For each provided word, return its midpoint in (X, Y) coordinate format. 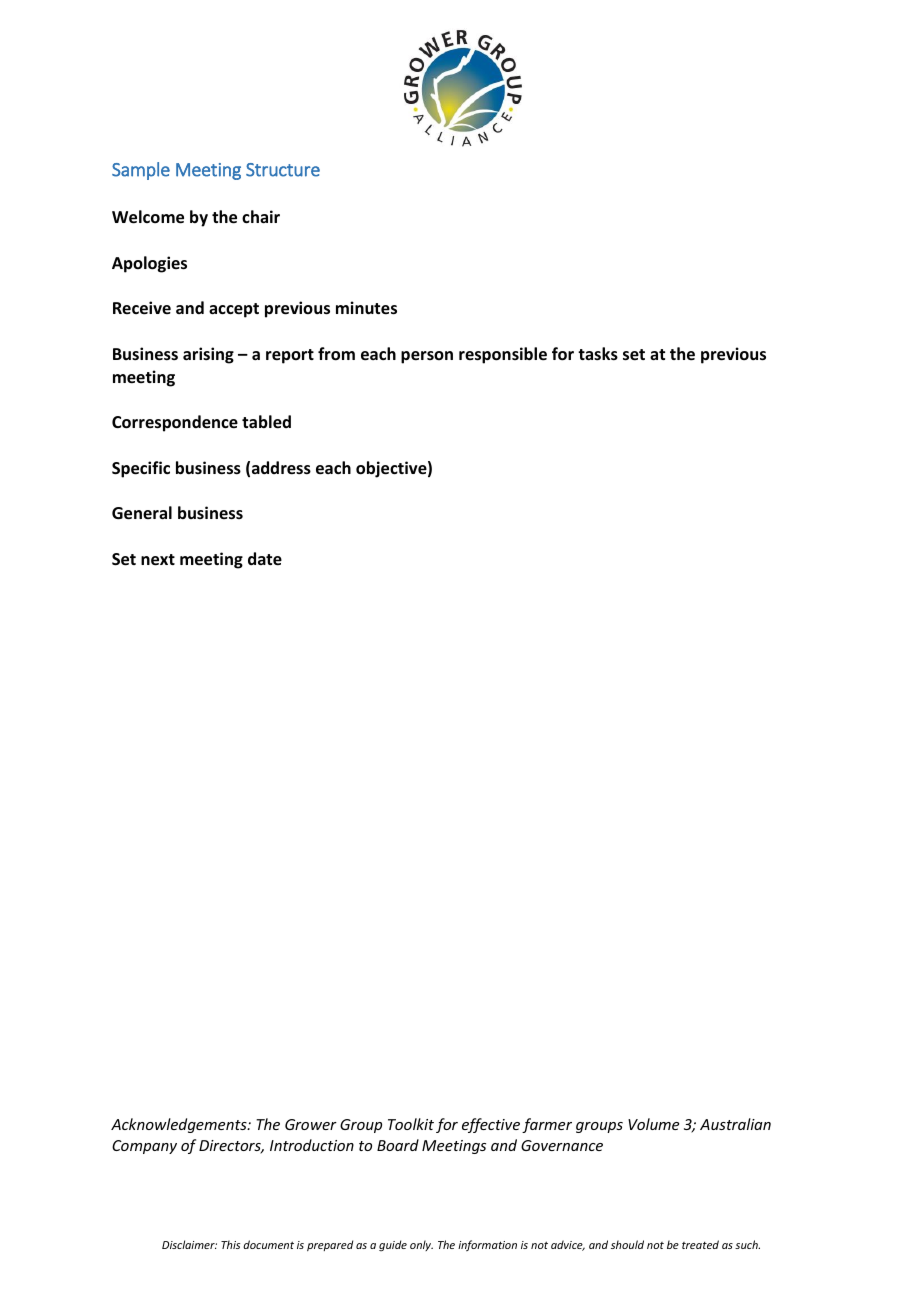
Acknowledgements (180, 1125)
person (427, 357)
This (230, 1244)
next (158, 560)
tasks (598, 354)
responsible (503, 355)
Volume (653, 1124)
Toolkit (411, 1124)
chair (261, 216)
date (265, 559)
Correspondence (175, 423)
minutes (366, 308)
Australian (735, 1124)
